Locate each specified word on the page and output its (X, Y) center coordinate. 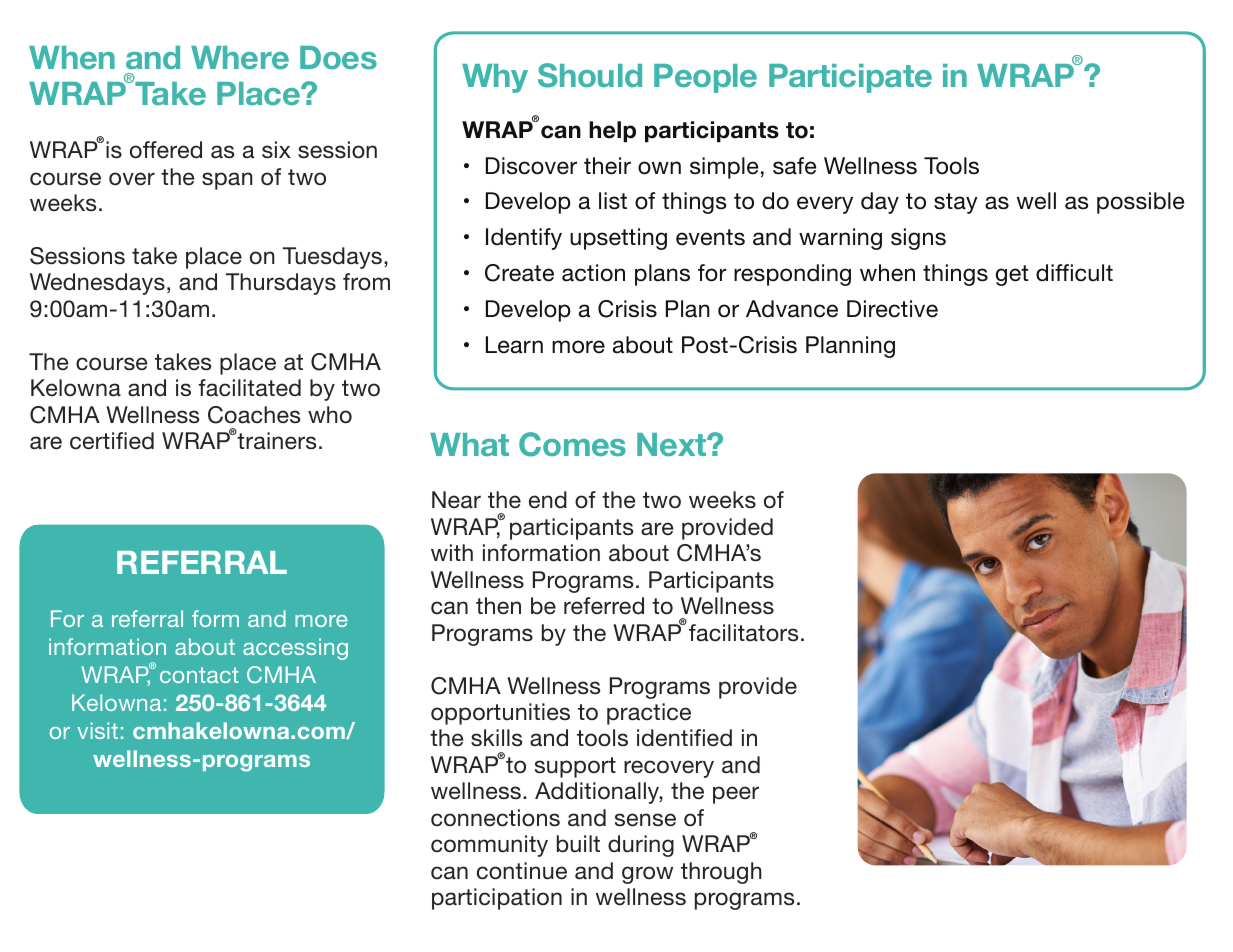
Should (590, 75)
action (593, 273)
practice (649, 714)
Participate (850, 78)
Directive (892, 309)
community (489, 846)
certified (112, 441)
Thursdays (281, 284)
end (548, 500)
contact (199, 675)
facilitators (743, 633)
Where (240, 57)
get (1012, 275)
